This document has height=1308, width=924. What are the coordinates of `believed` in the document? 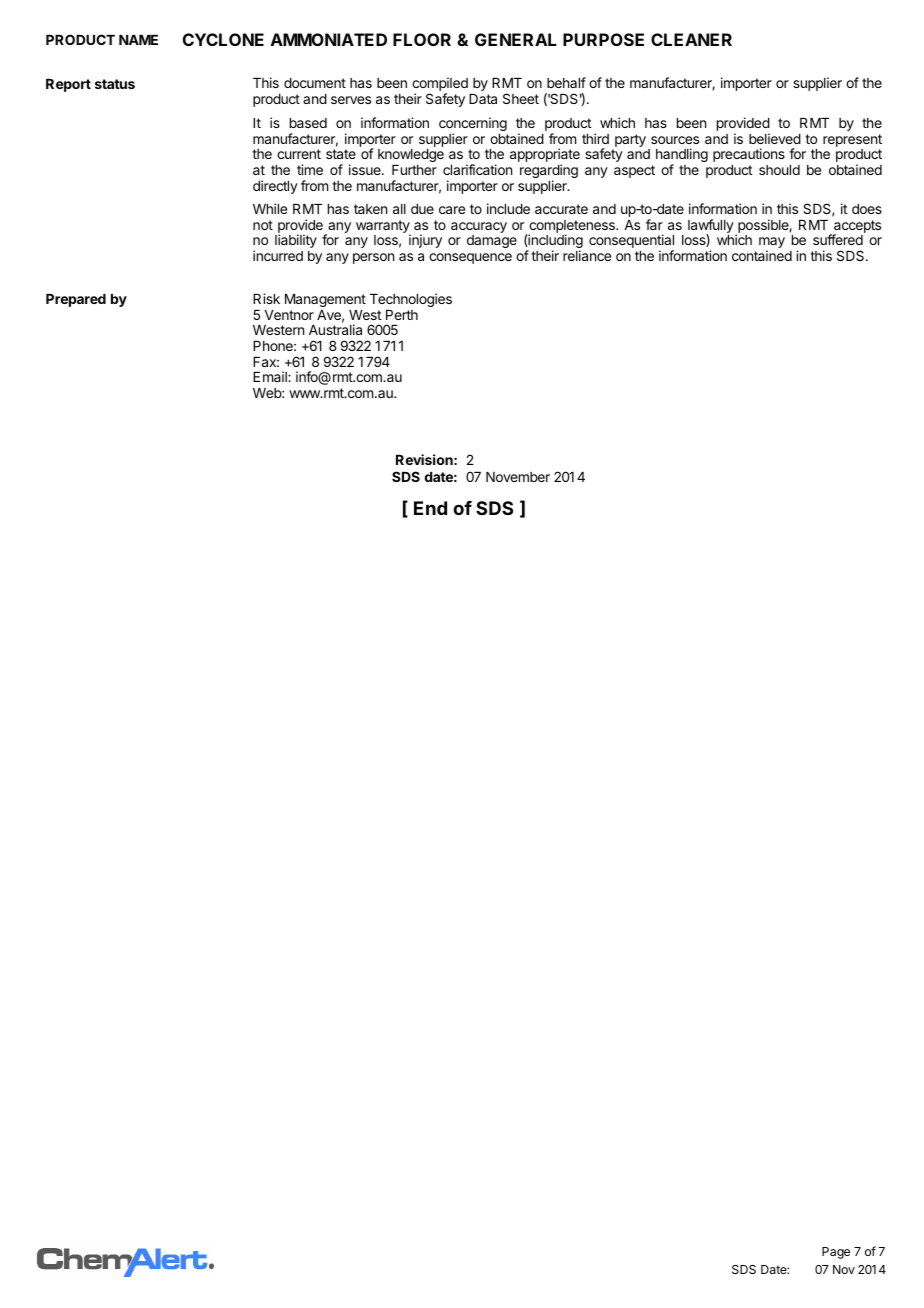 It's located at (775, 138).
